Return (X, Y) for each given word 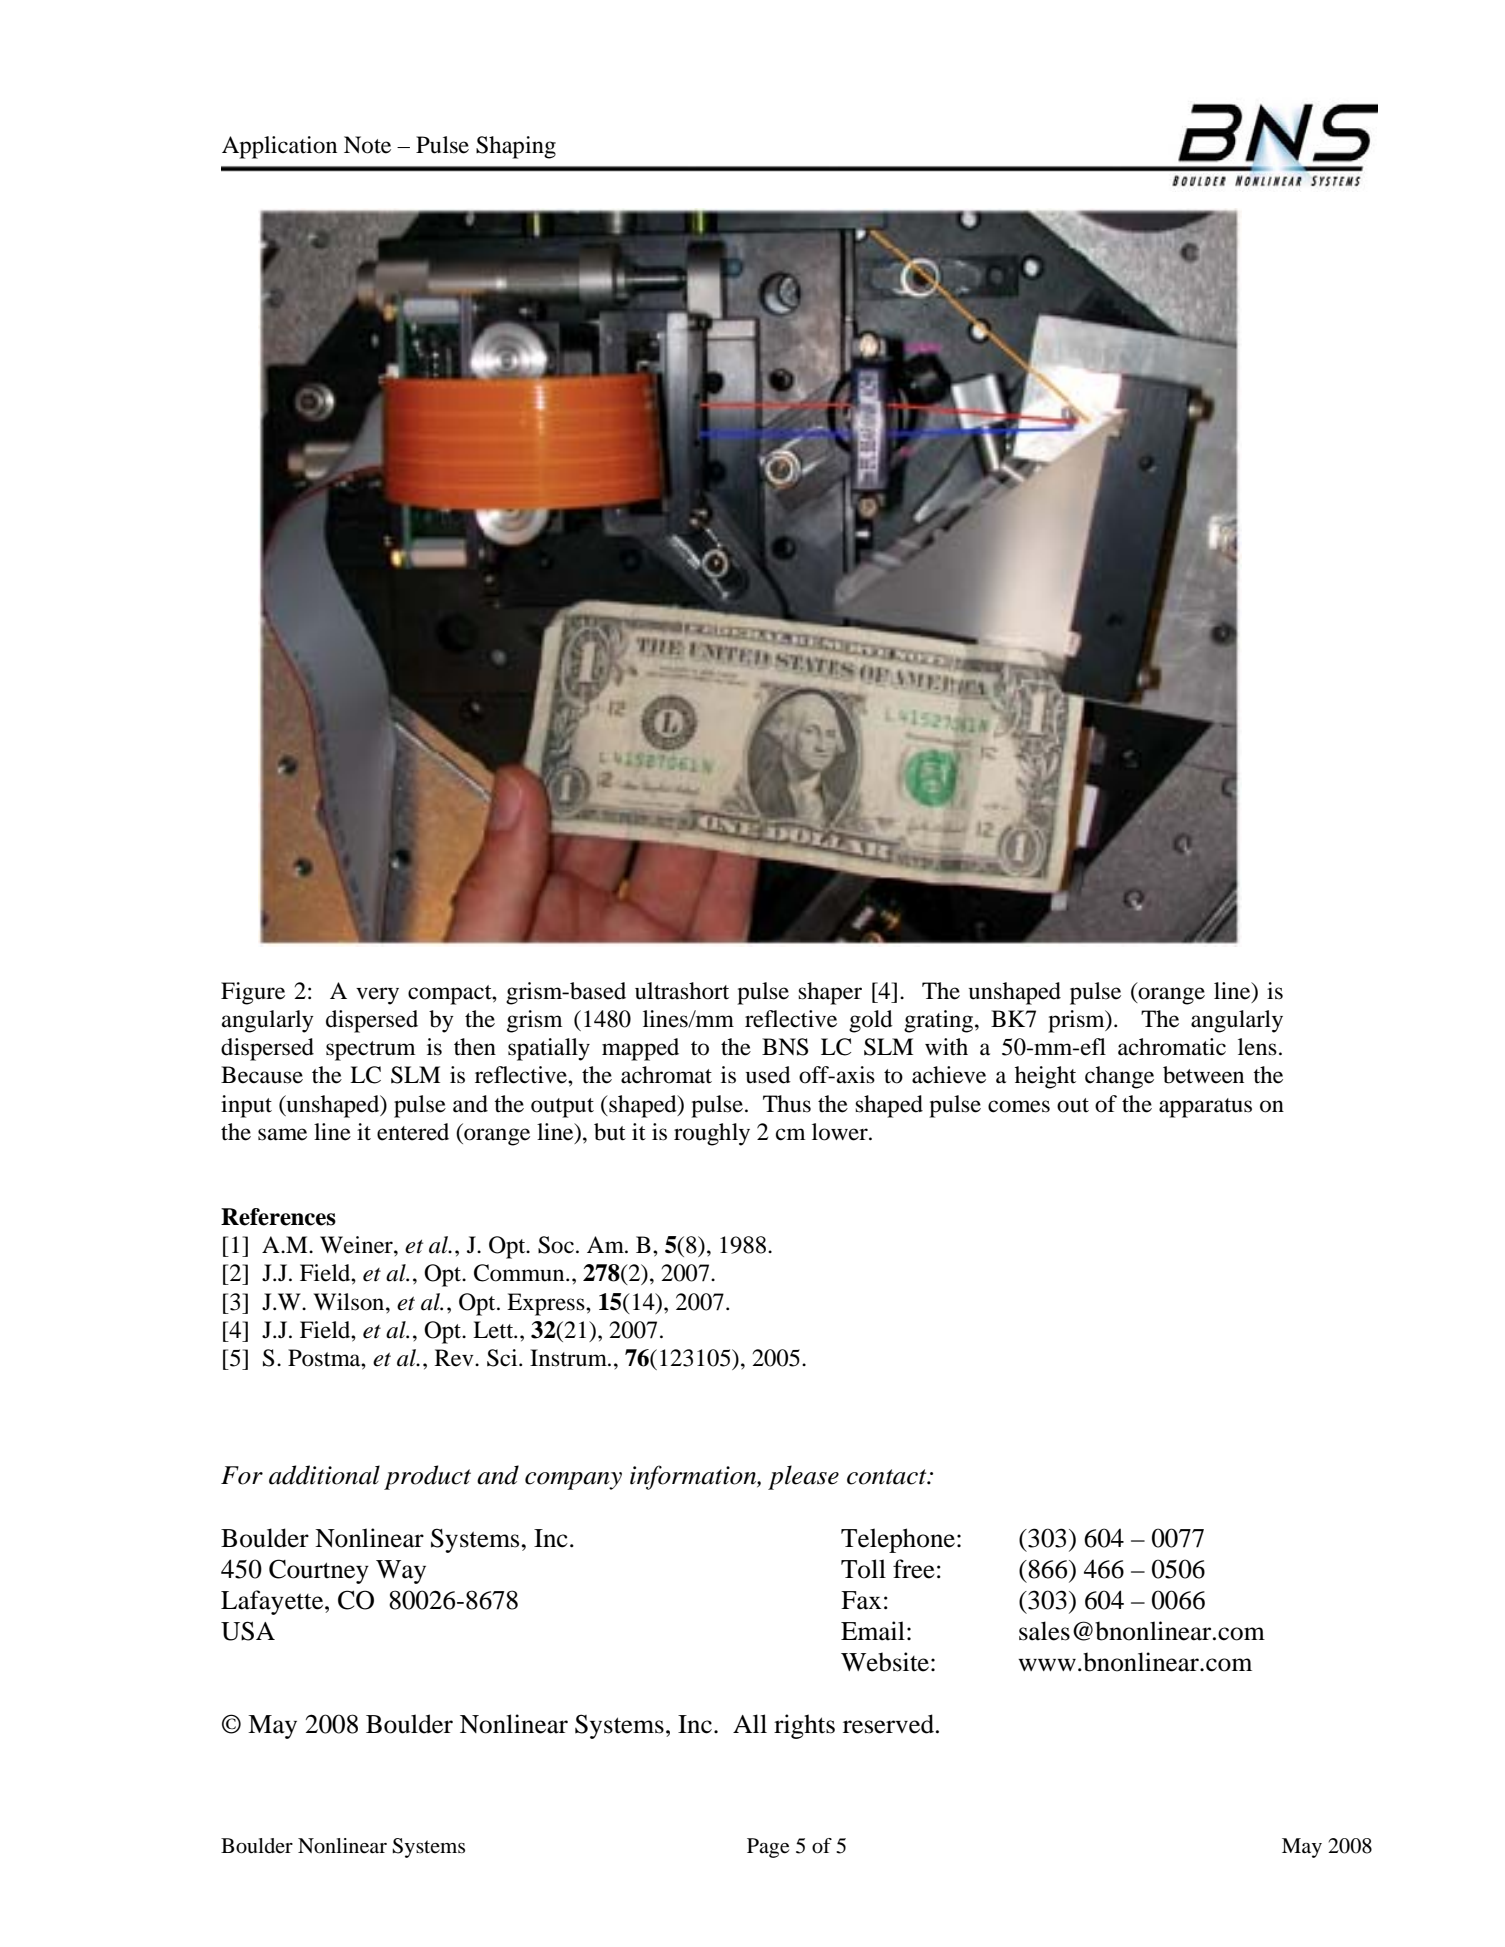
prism (1077, 1021)
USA (248, 1631)
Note (367, 145)
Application (279, 147)
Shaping (516, 147)
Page (768, 1848)
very (377, 996)
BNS (785, 1047)
